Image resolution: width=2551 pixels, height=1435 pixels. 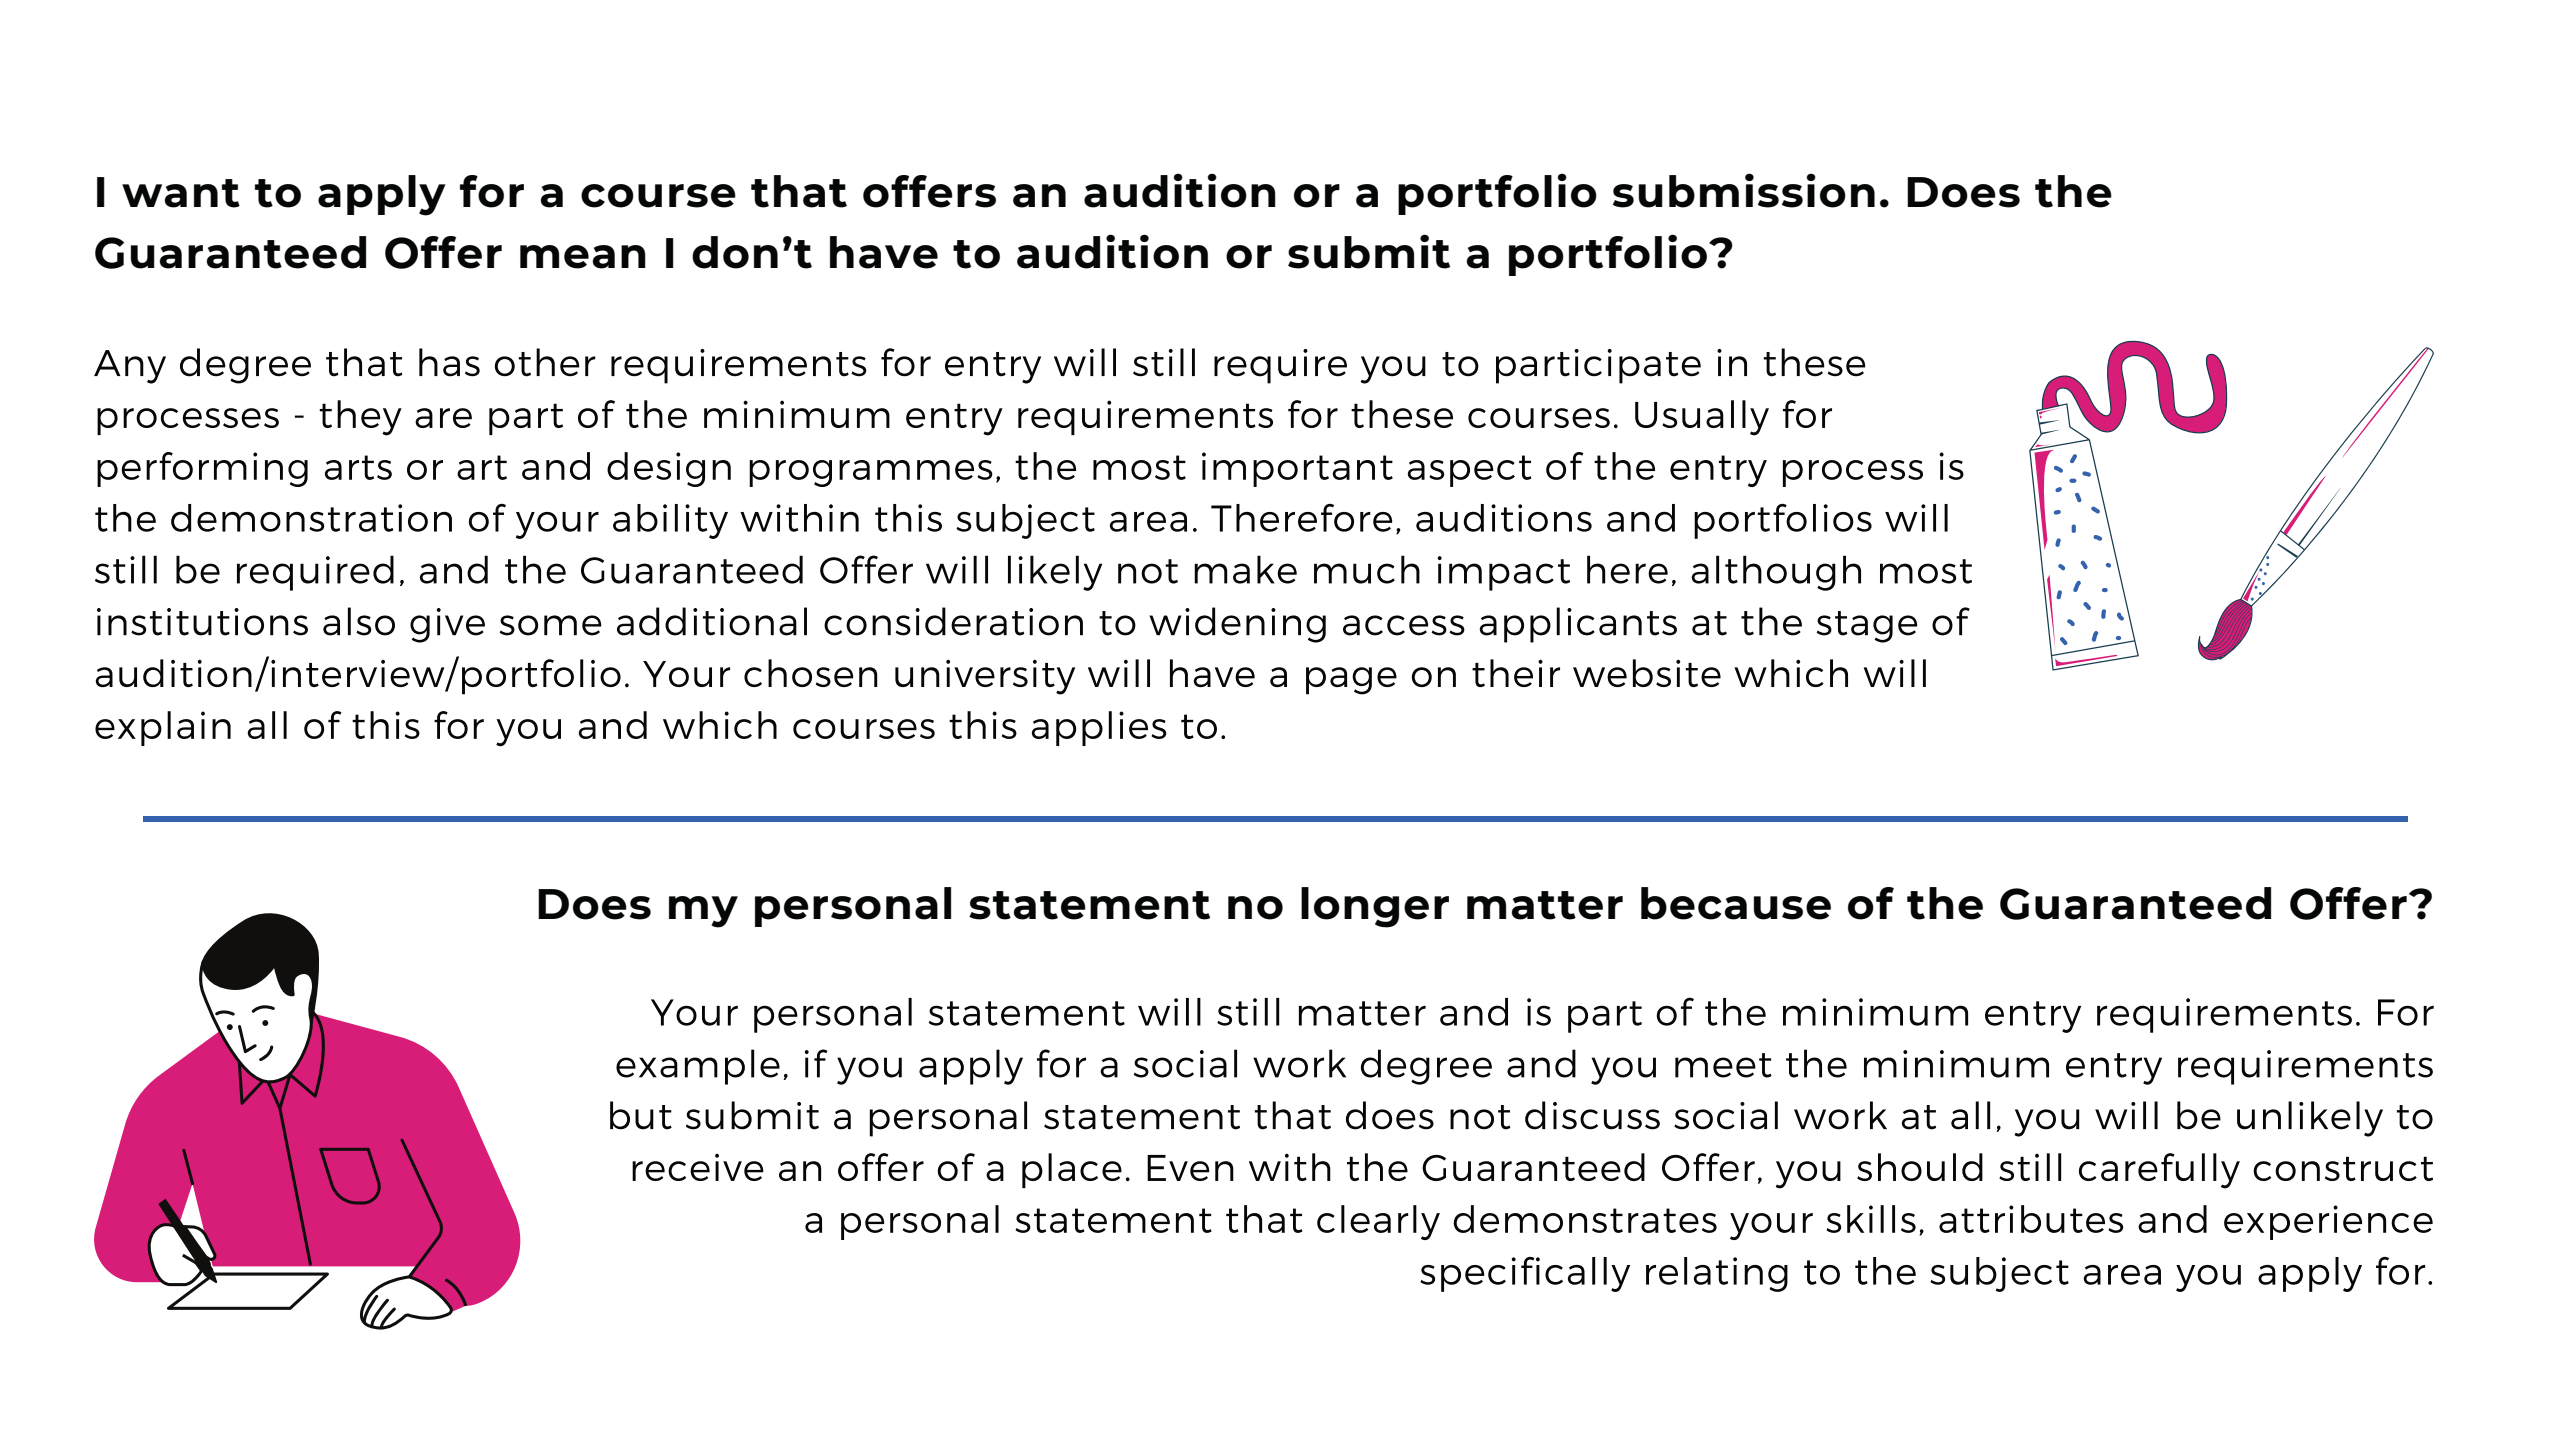 What do you see at coordinates (1744, 190) in the screenshot?
I see `submission` at bounding box center [1744, 190].
